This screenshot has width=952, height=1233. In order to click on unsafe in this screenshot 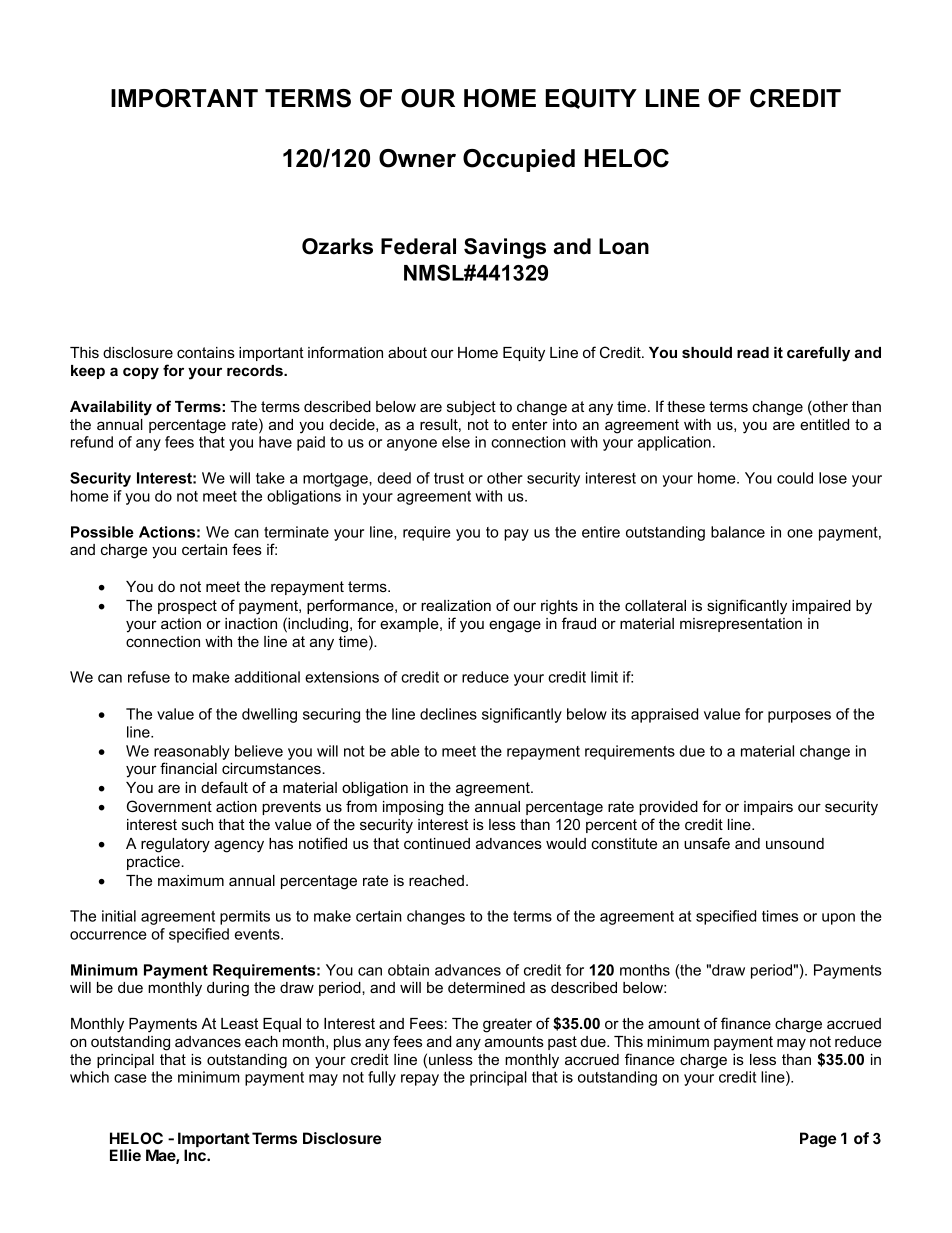, I will do `click(707, 843)`.
